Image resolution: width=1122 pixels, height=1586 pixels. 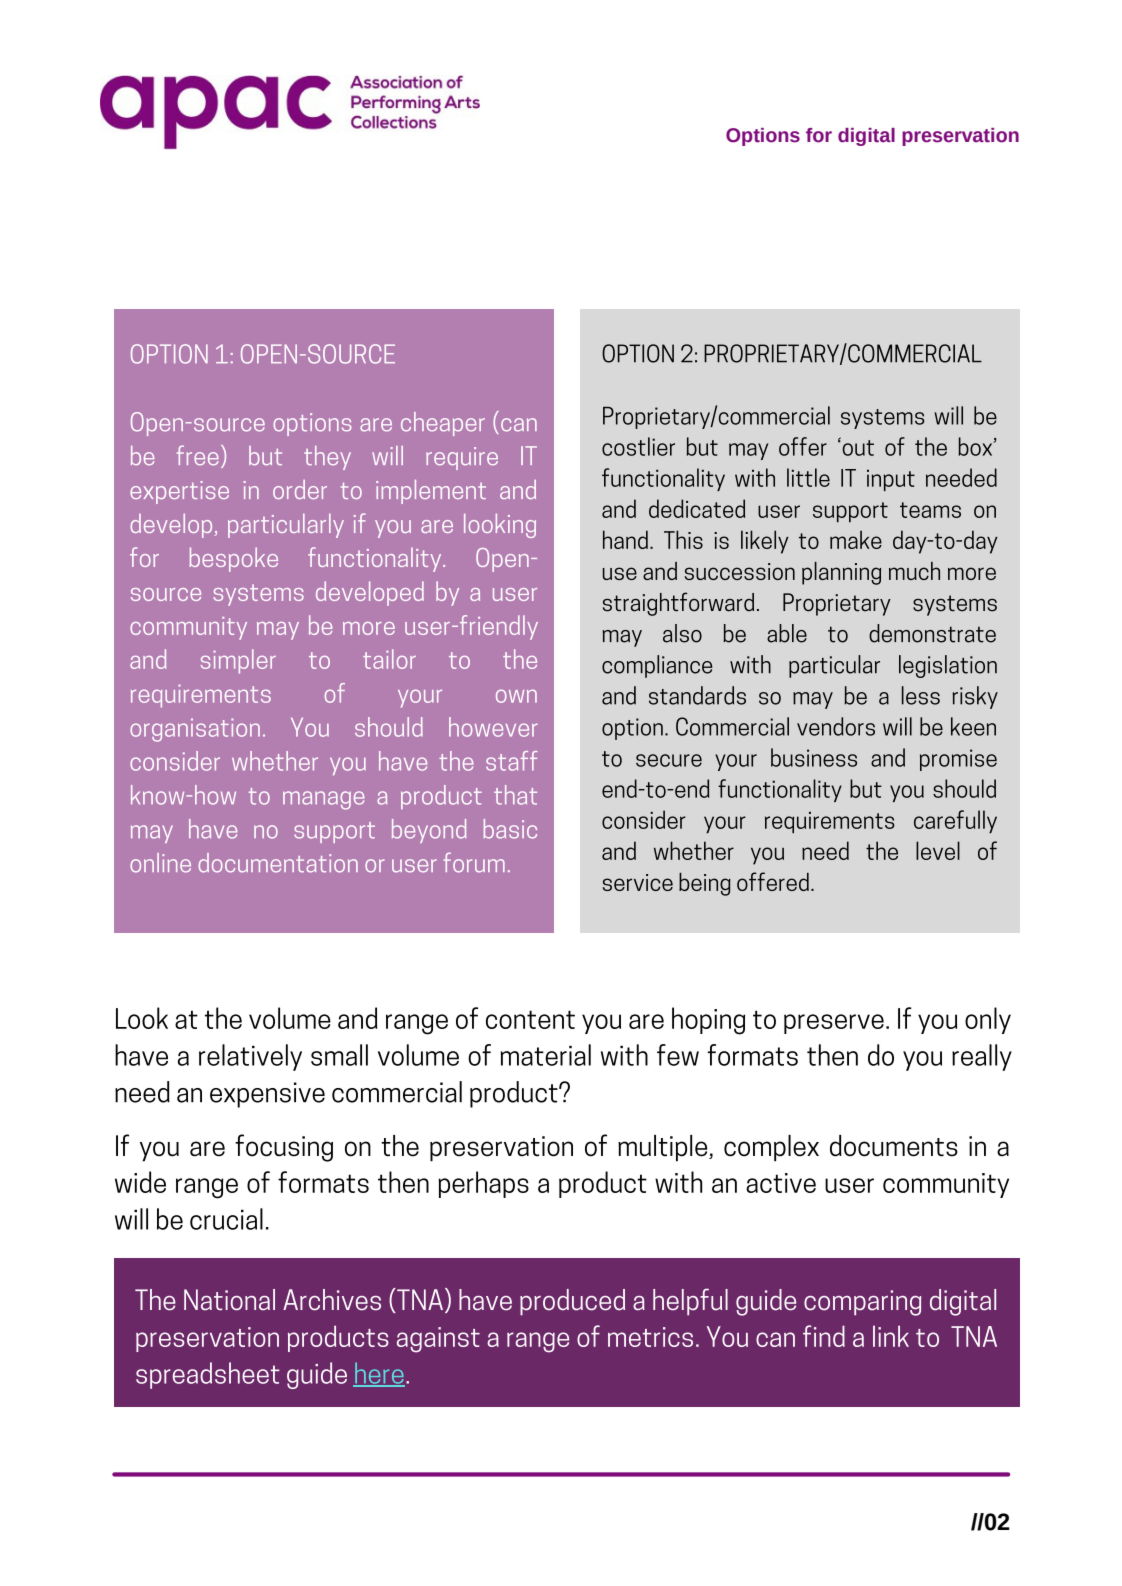 What do you see at coordinates (938, 850) in the screenshot?
I see `level` at bounding box center [938, 850].
